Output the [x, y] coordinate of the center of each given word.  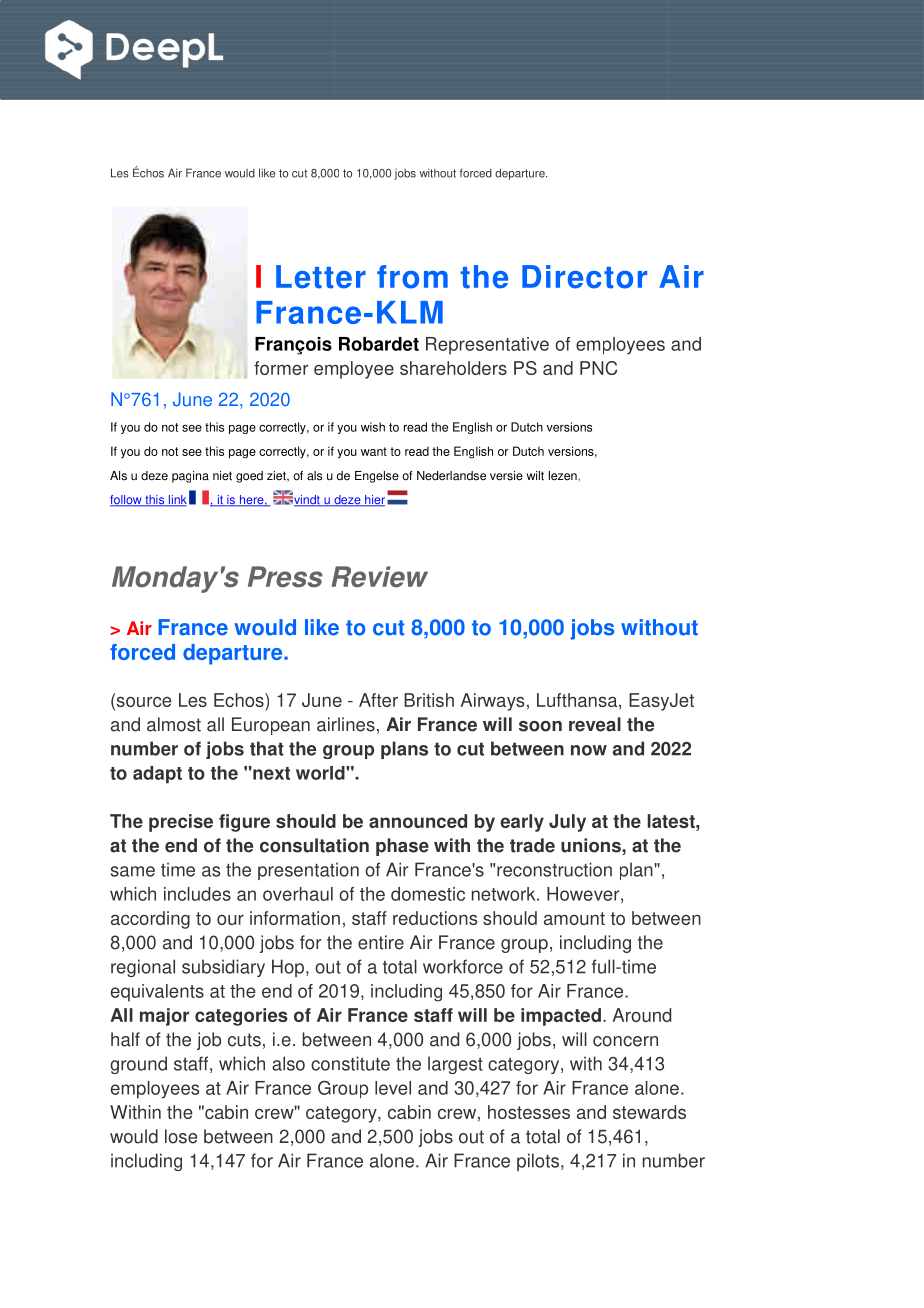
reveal [595, 724]
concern [625, 1041]
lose [181, 1136]
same [133, 871]
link [176, 501]
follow [127, 501]
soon [540, 726]
